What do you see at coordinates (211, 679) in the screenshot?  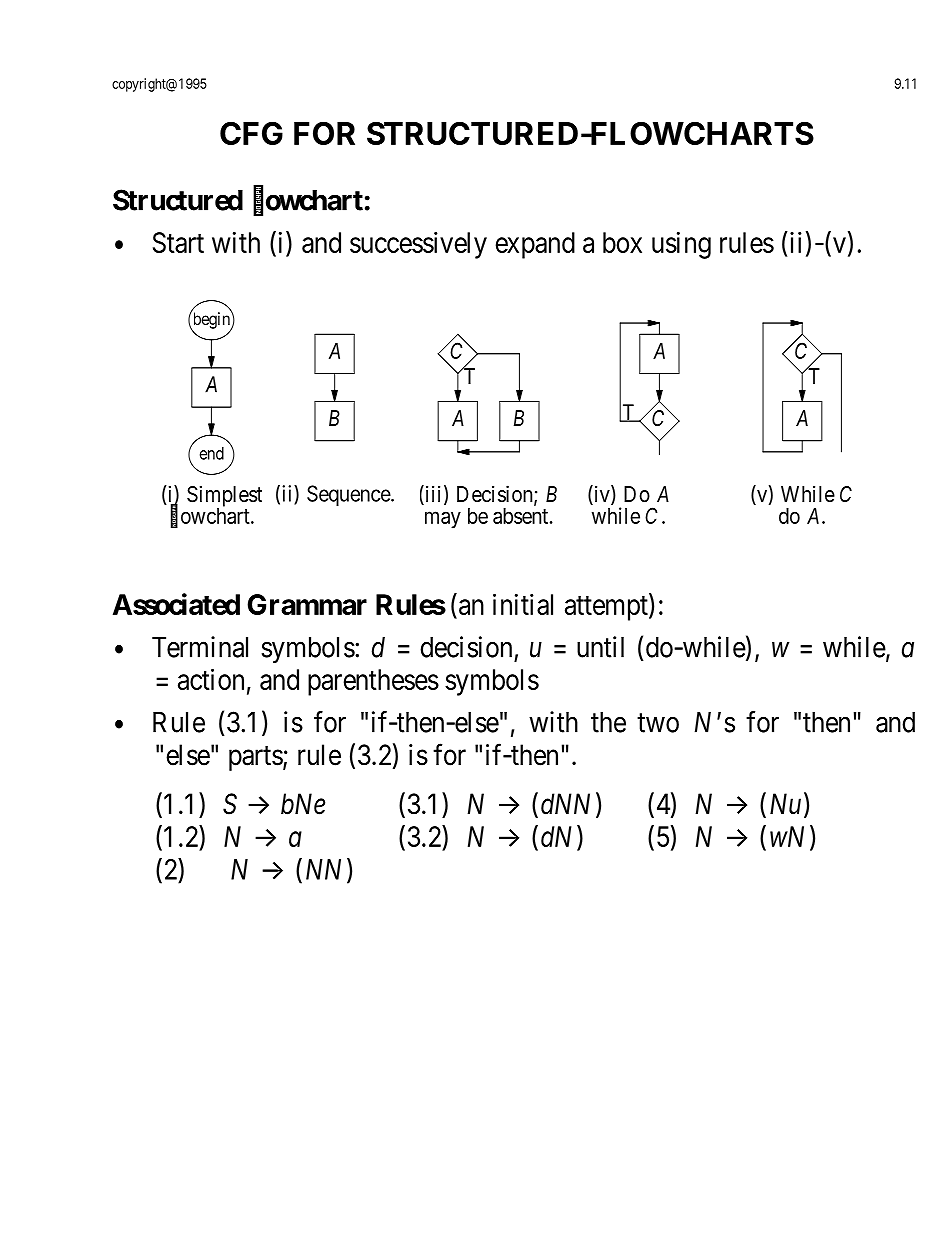 I see `action` at bounding box center [211, 679].
